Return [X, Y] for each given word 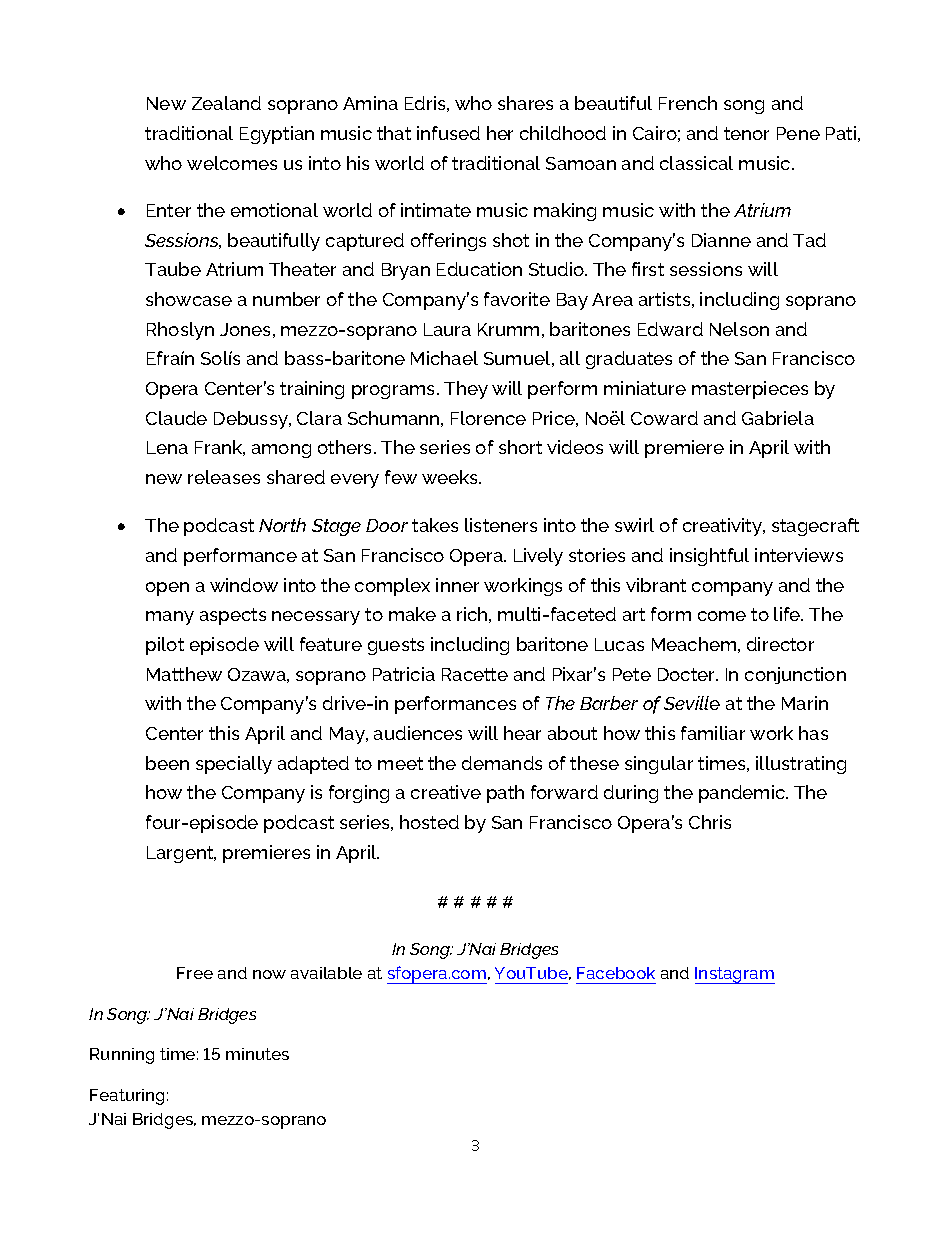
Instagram [735, 975]
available [326, 973]
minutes [257, 1054]
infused [448, 133]
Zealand [226, 103]
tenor [746, 133]
